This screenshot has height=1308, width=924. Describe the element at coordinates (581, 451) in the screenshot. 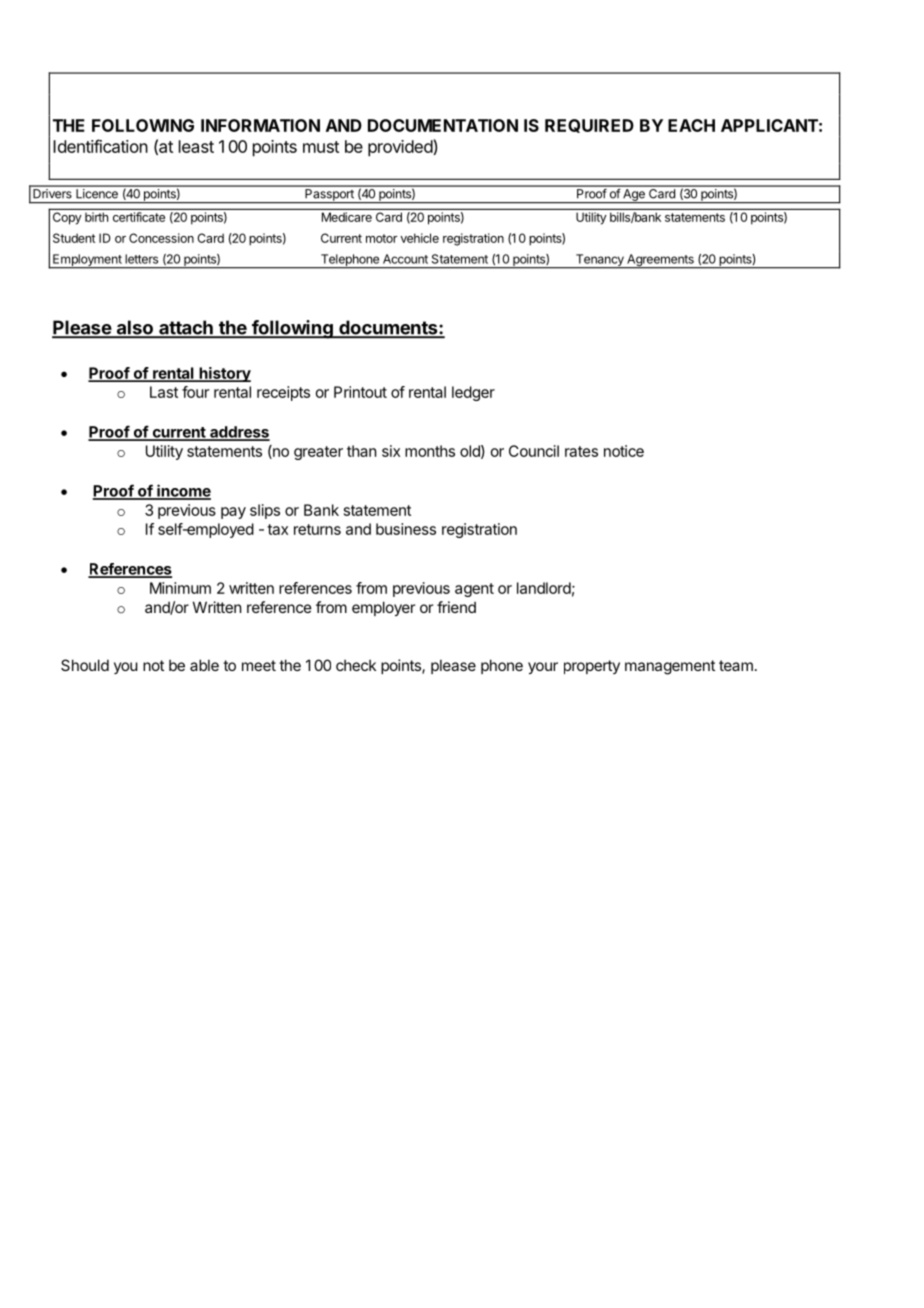

I see `rates` at that location.
